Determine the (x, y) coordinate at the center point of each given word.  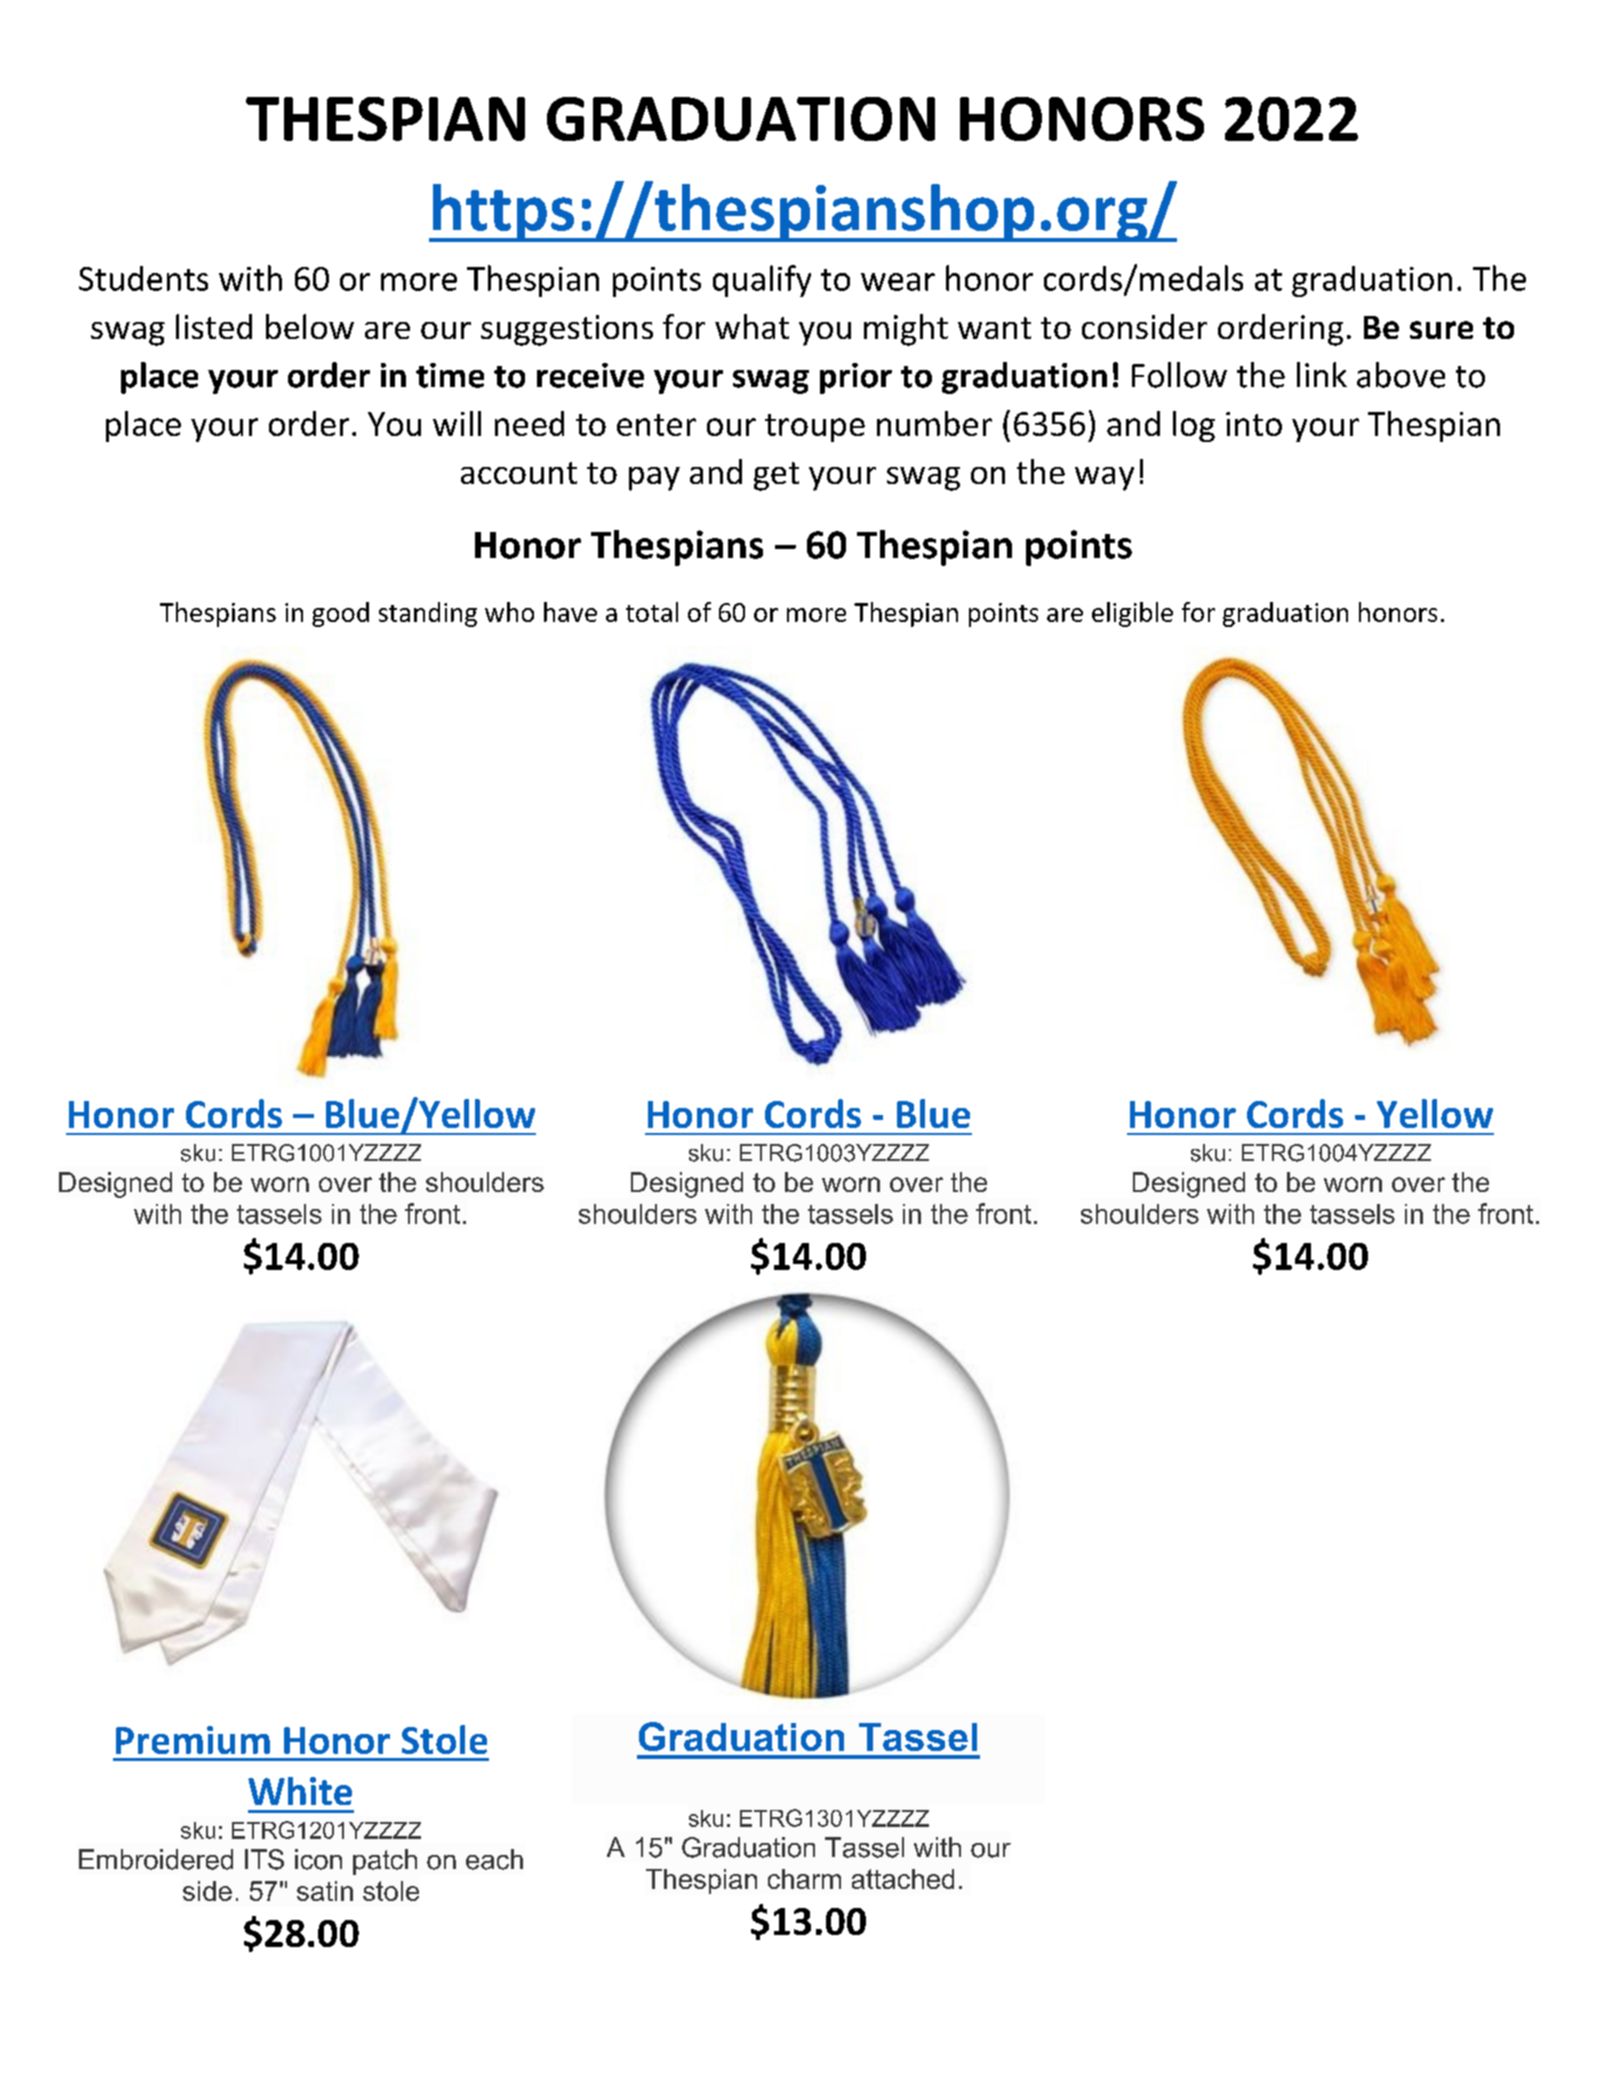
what (752, 326)
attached (903, 1879)
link (1322, 374)
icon (318, 1859)
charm (804, 1879)
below (310, 326)
